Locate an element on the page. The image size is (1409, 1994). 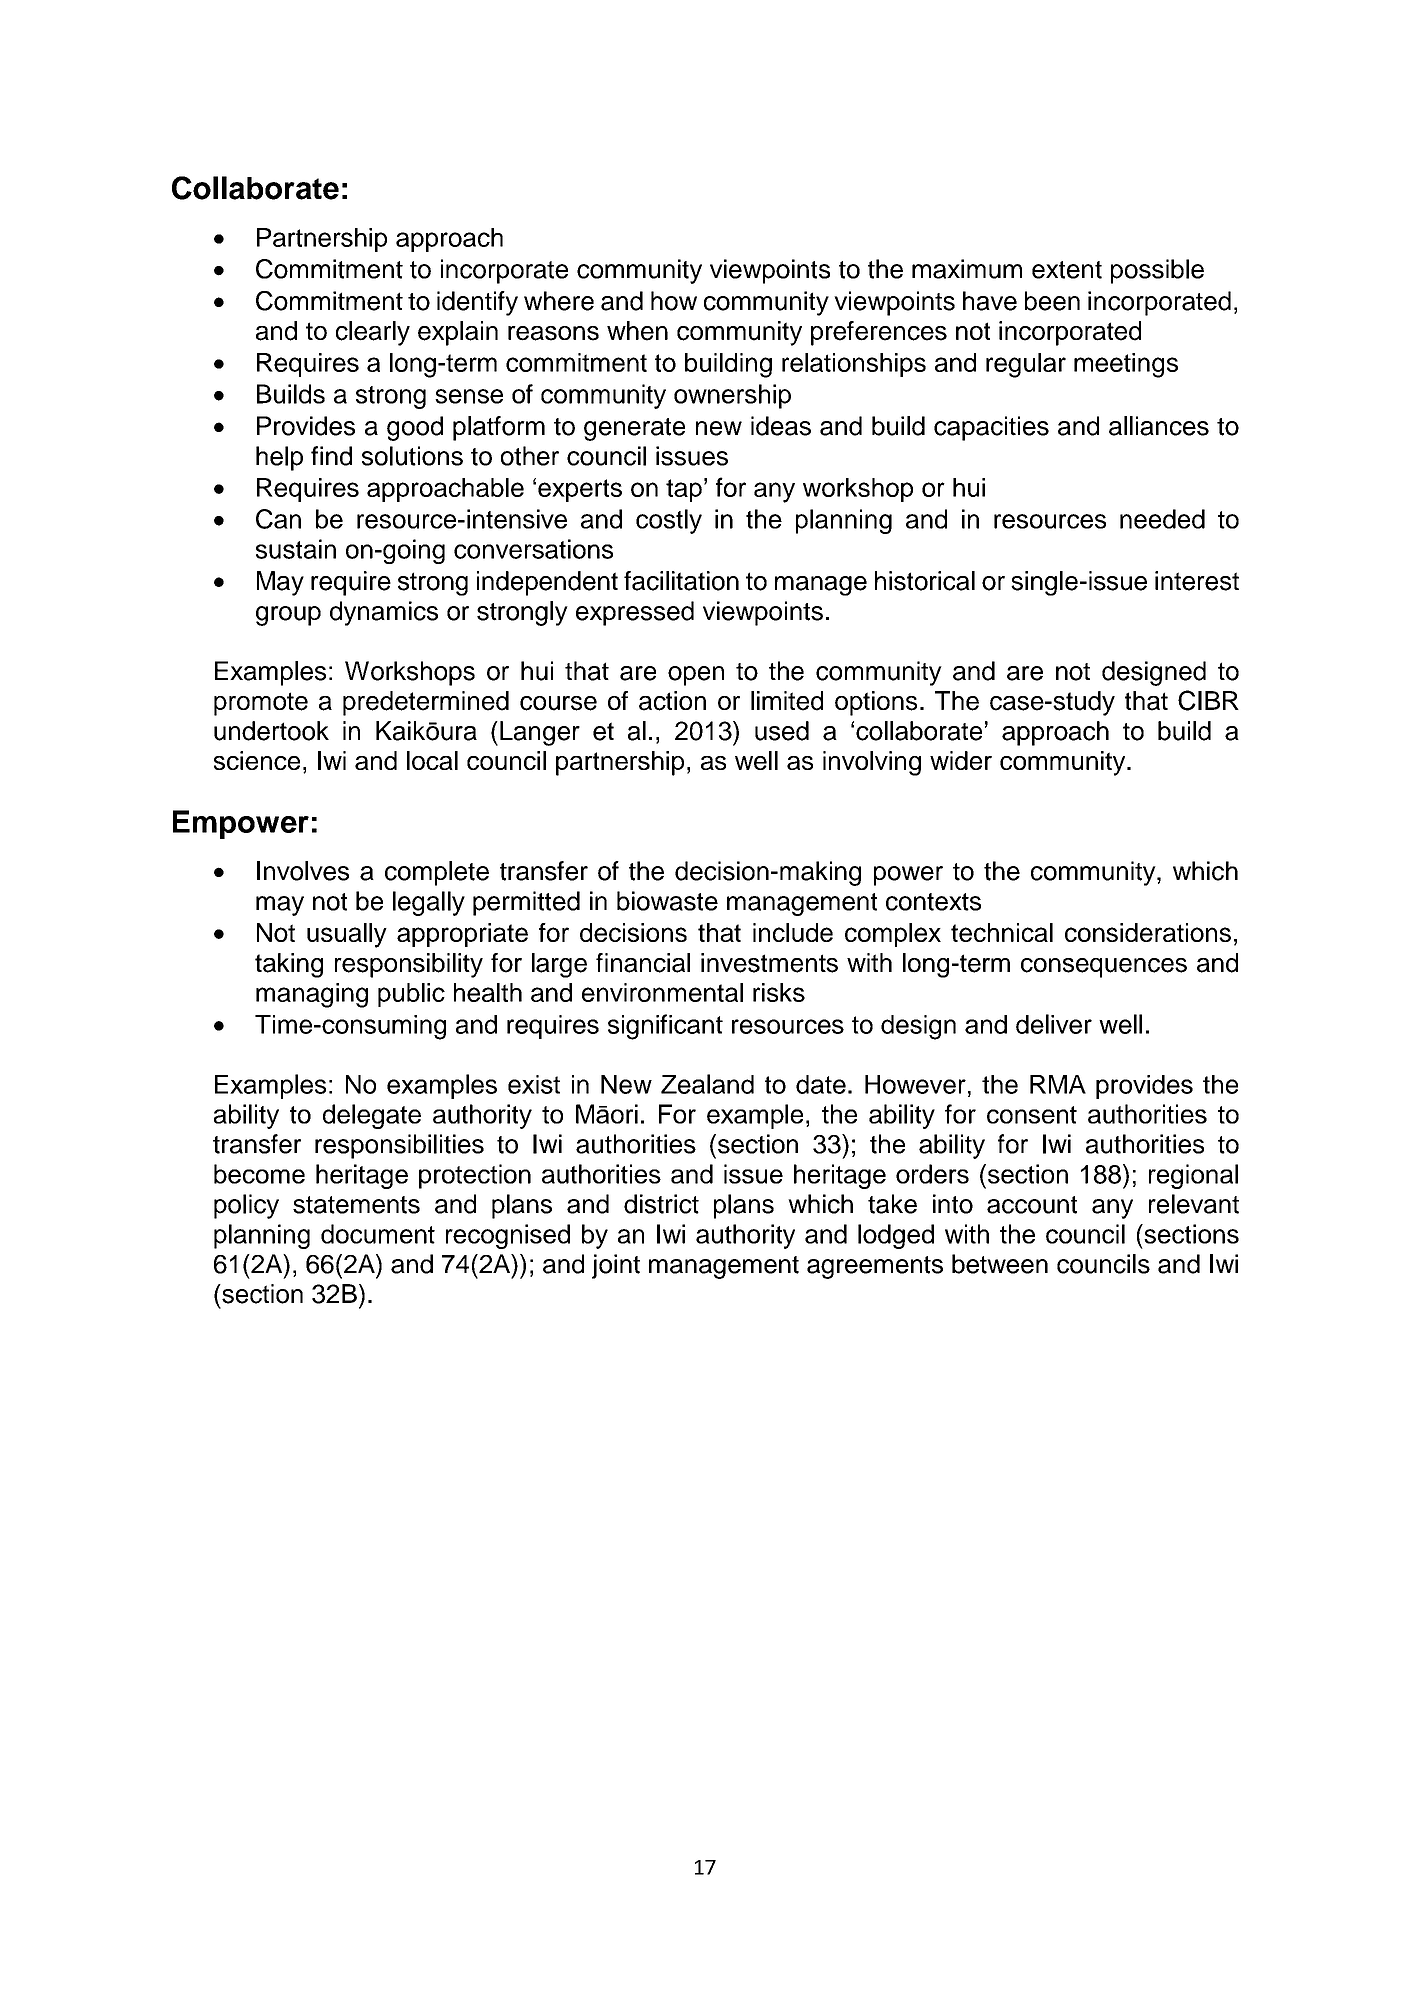
interest is located at coordinates (1197, 581).
